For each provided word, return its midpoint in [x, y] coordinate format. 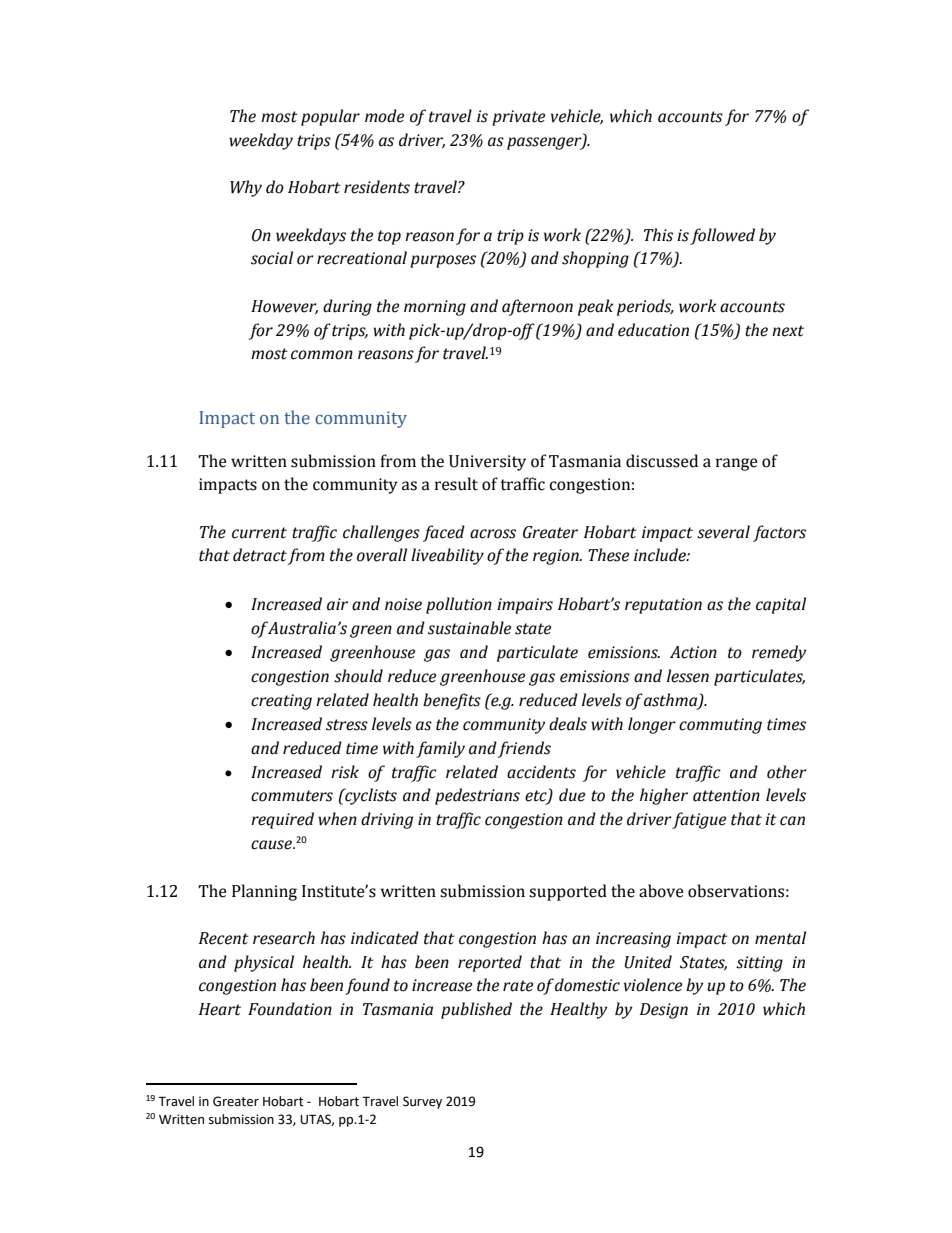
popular [330, 117]
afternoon [537, 307]
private [518, 118]
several [723, 532]
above [661, 891]
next [788, 331]
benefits [452, 701]
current [259, 533]
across [493, 534]
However [284, 307]
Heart [220, 1009]
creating [281, 702]
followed [722, 236]
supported [568, 892]
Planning [264, 892]
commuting [720, 726]
